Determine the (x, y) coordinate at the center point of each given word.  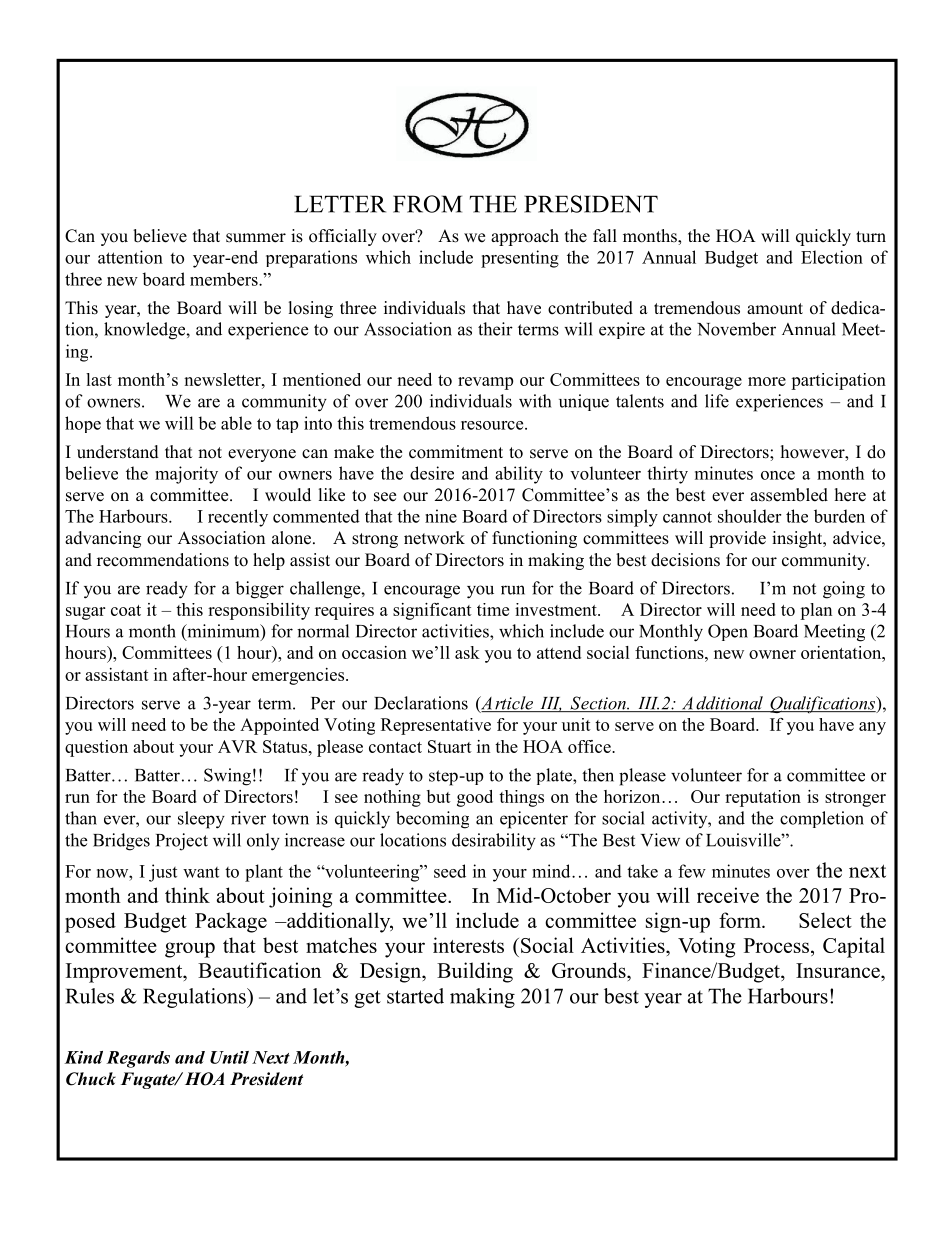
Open (728, 632)
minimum (223, 632)
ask (467, 652)
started (415, 996)
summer (256, 238)
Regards (138, 1059)
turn (871, 237)
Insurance (839, 970)
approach (525, 237)
